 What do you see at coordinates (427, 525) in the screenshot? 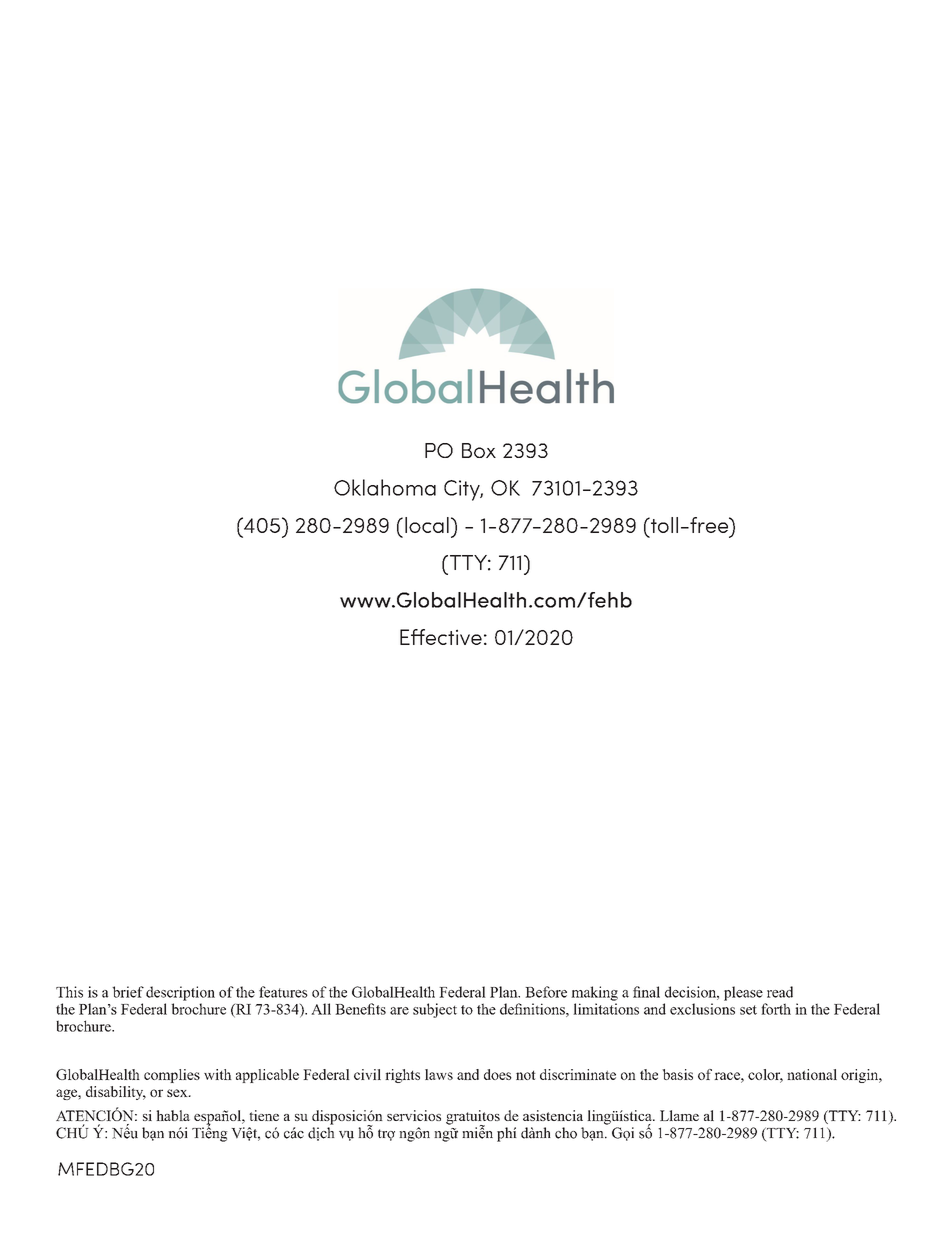
I see `local` at bounding box center [427, 525].
